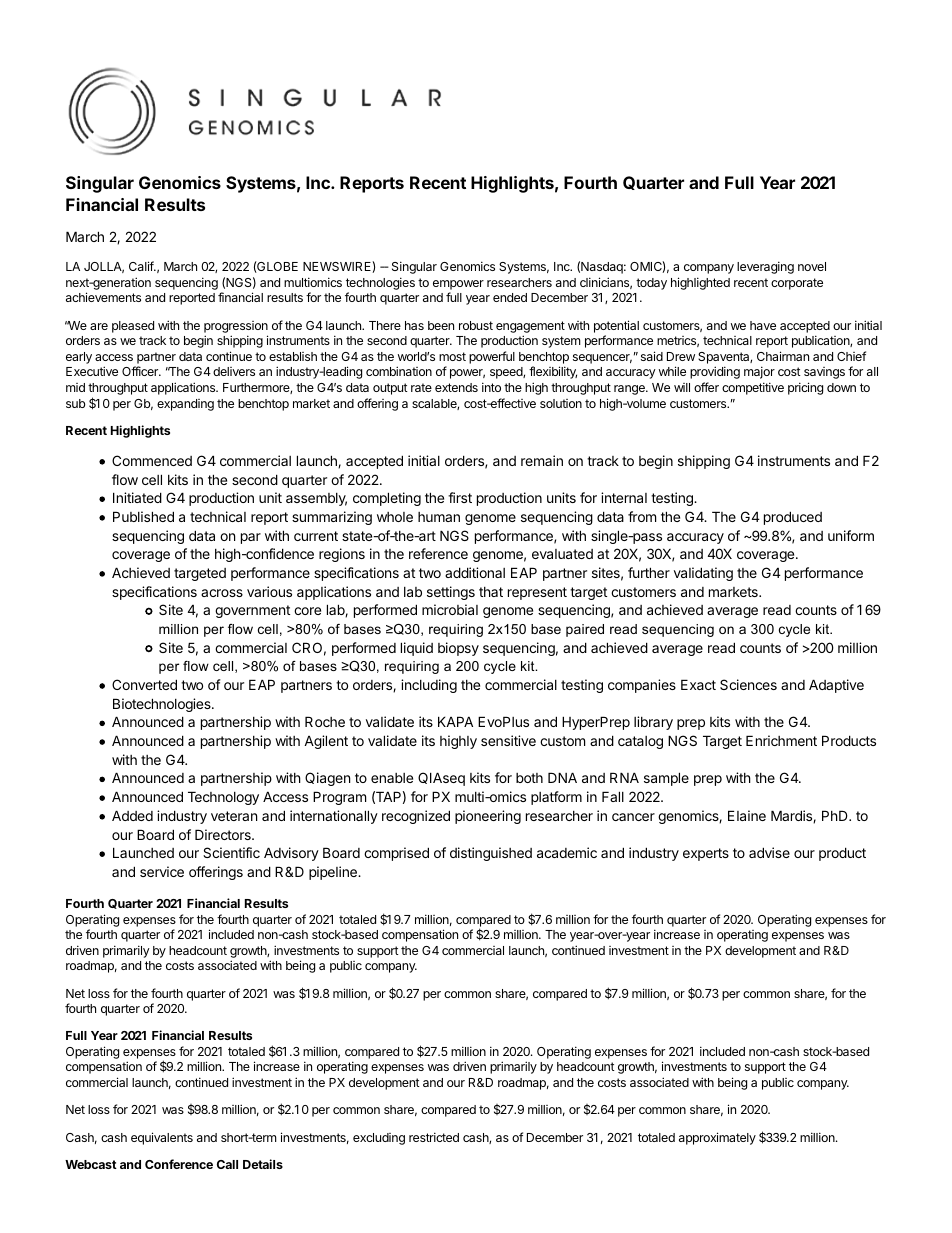 This screenshot has height=1233, width=952. What do you see at coordinates (510, 297) in the screenshot?
I see `ended` at bounding box center [510, 297].
